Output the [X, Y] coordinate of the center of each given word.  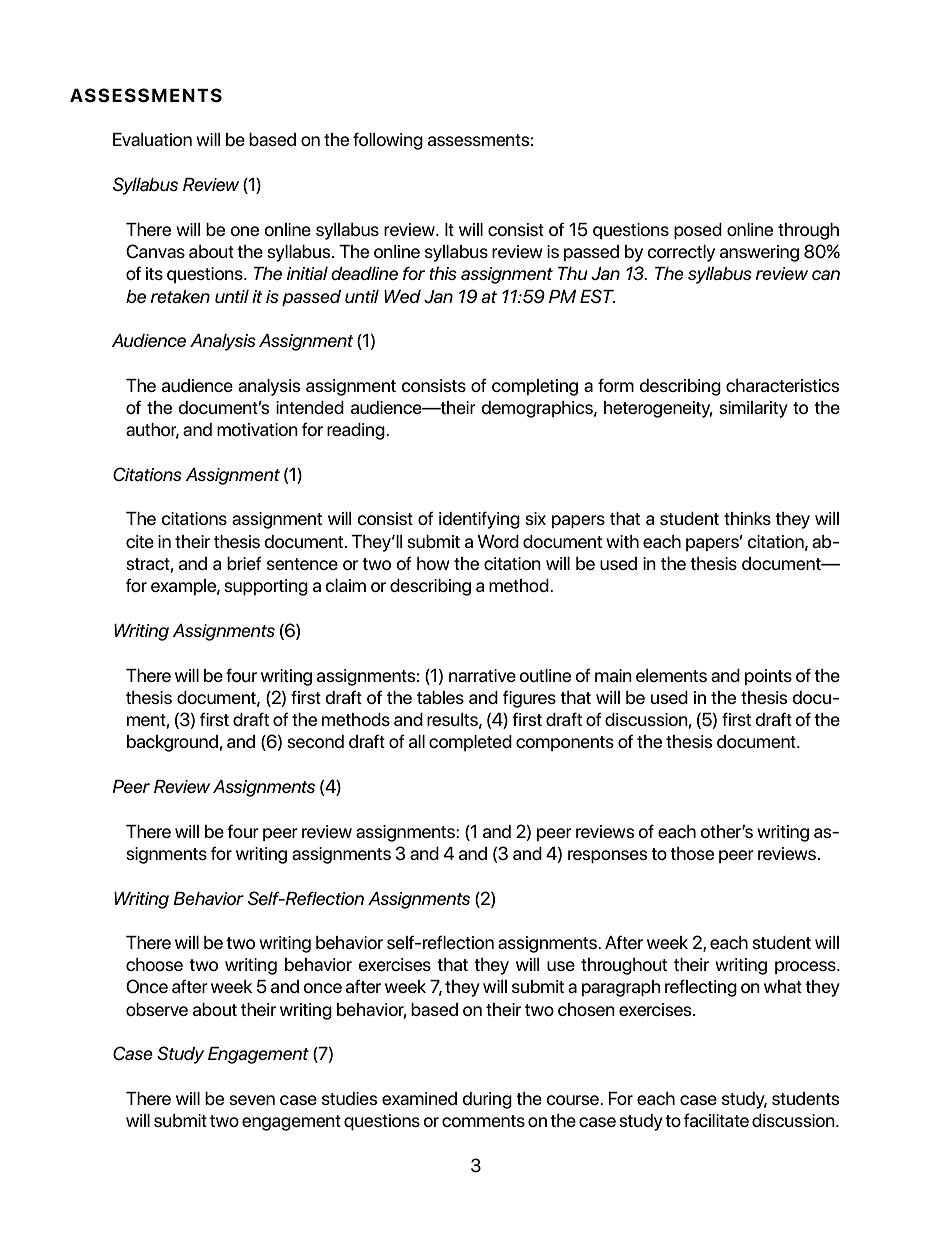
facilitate [716, 1120]
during [487, 1100]
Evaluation [152, 139]
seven [252, 1100]
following [388, 141]
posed [698, 231]
